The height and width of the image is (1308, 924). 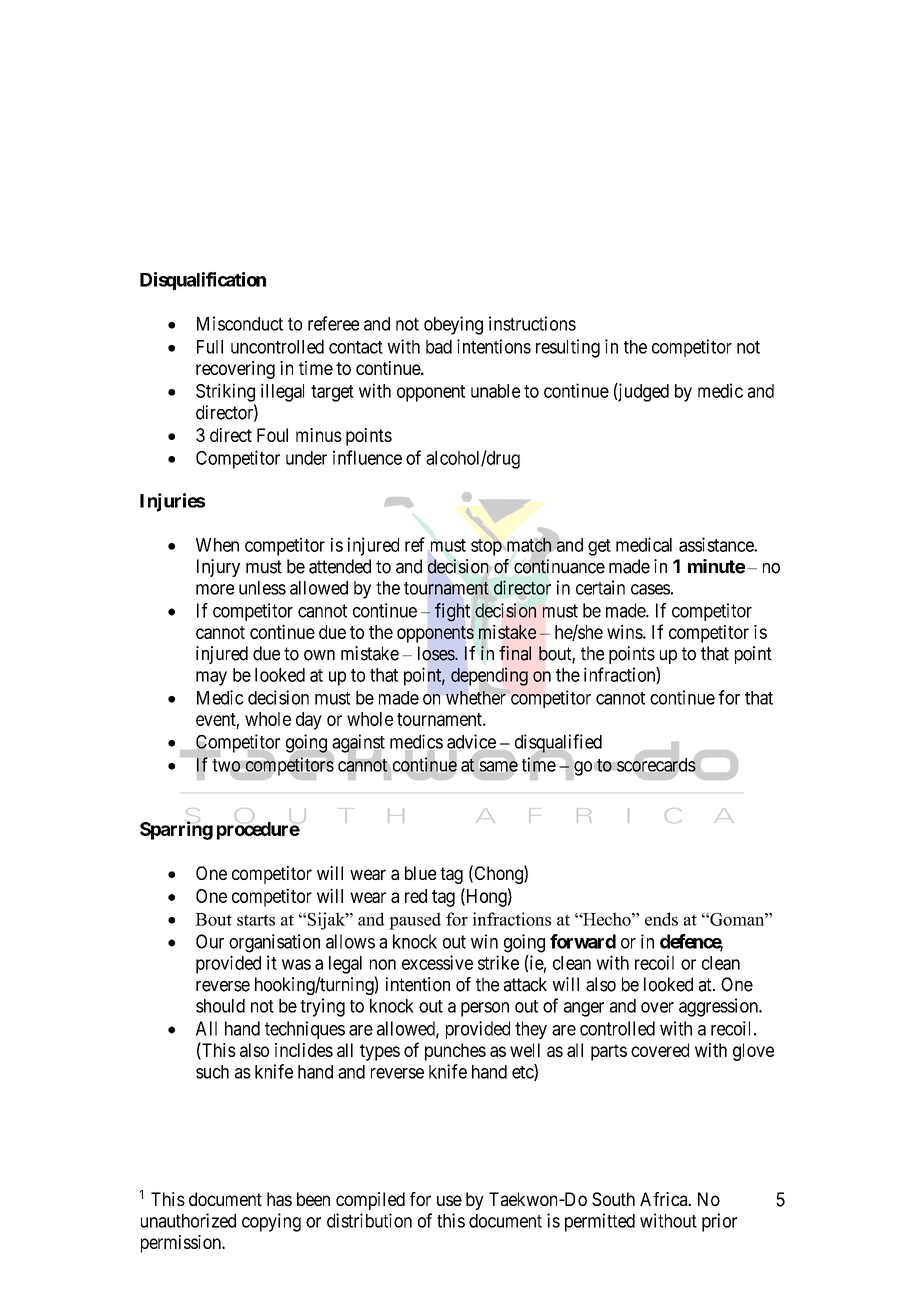 What do you see at coordinates (271, 1222) in the image?
I see `copying` at bounding box center [271, 1222].
